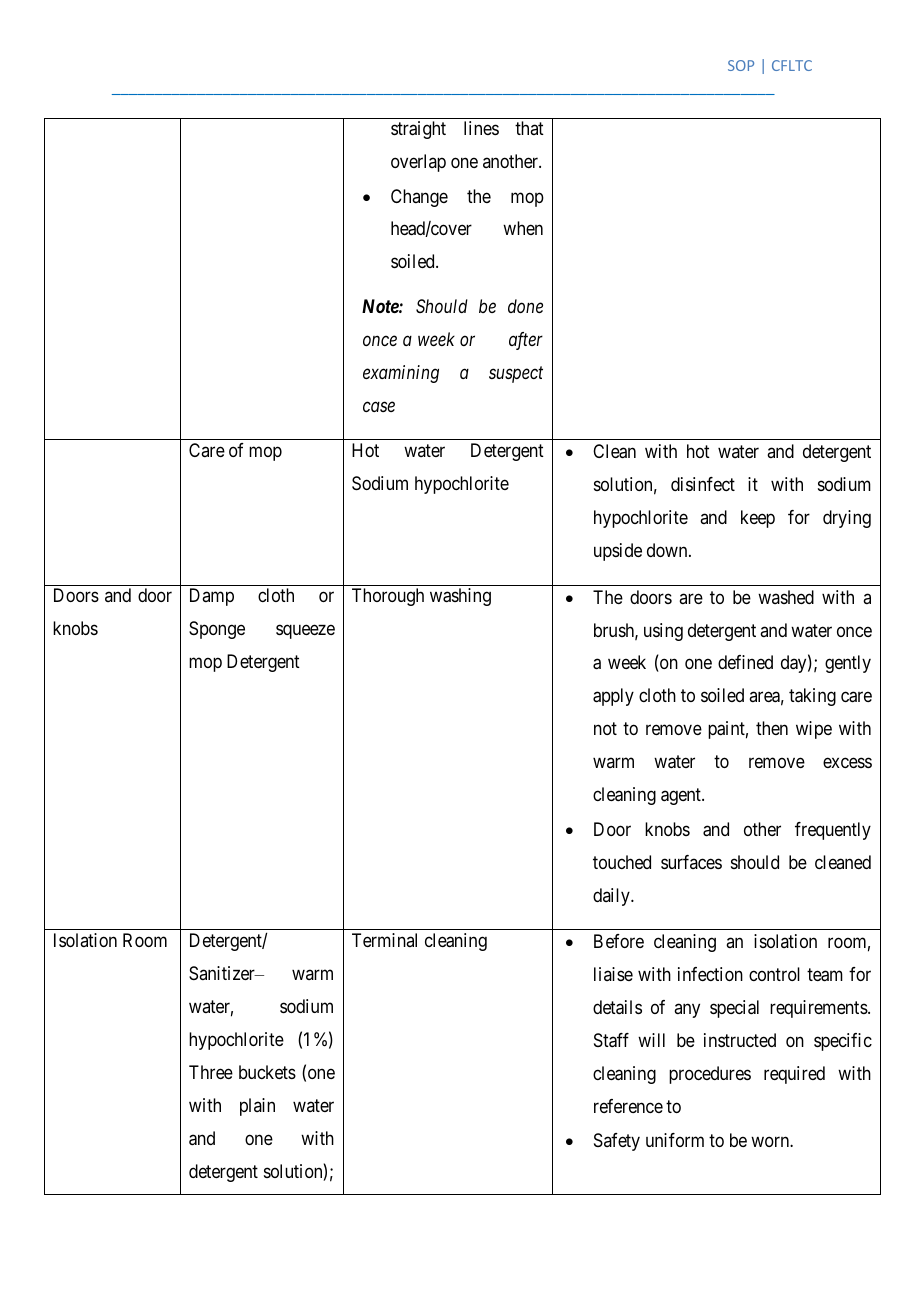  What do you see at coordinates (257, 1107) in the screenshot?
I see `plain` at bounding box center [257, 1107].
